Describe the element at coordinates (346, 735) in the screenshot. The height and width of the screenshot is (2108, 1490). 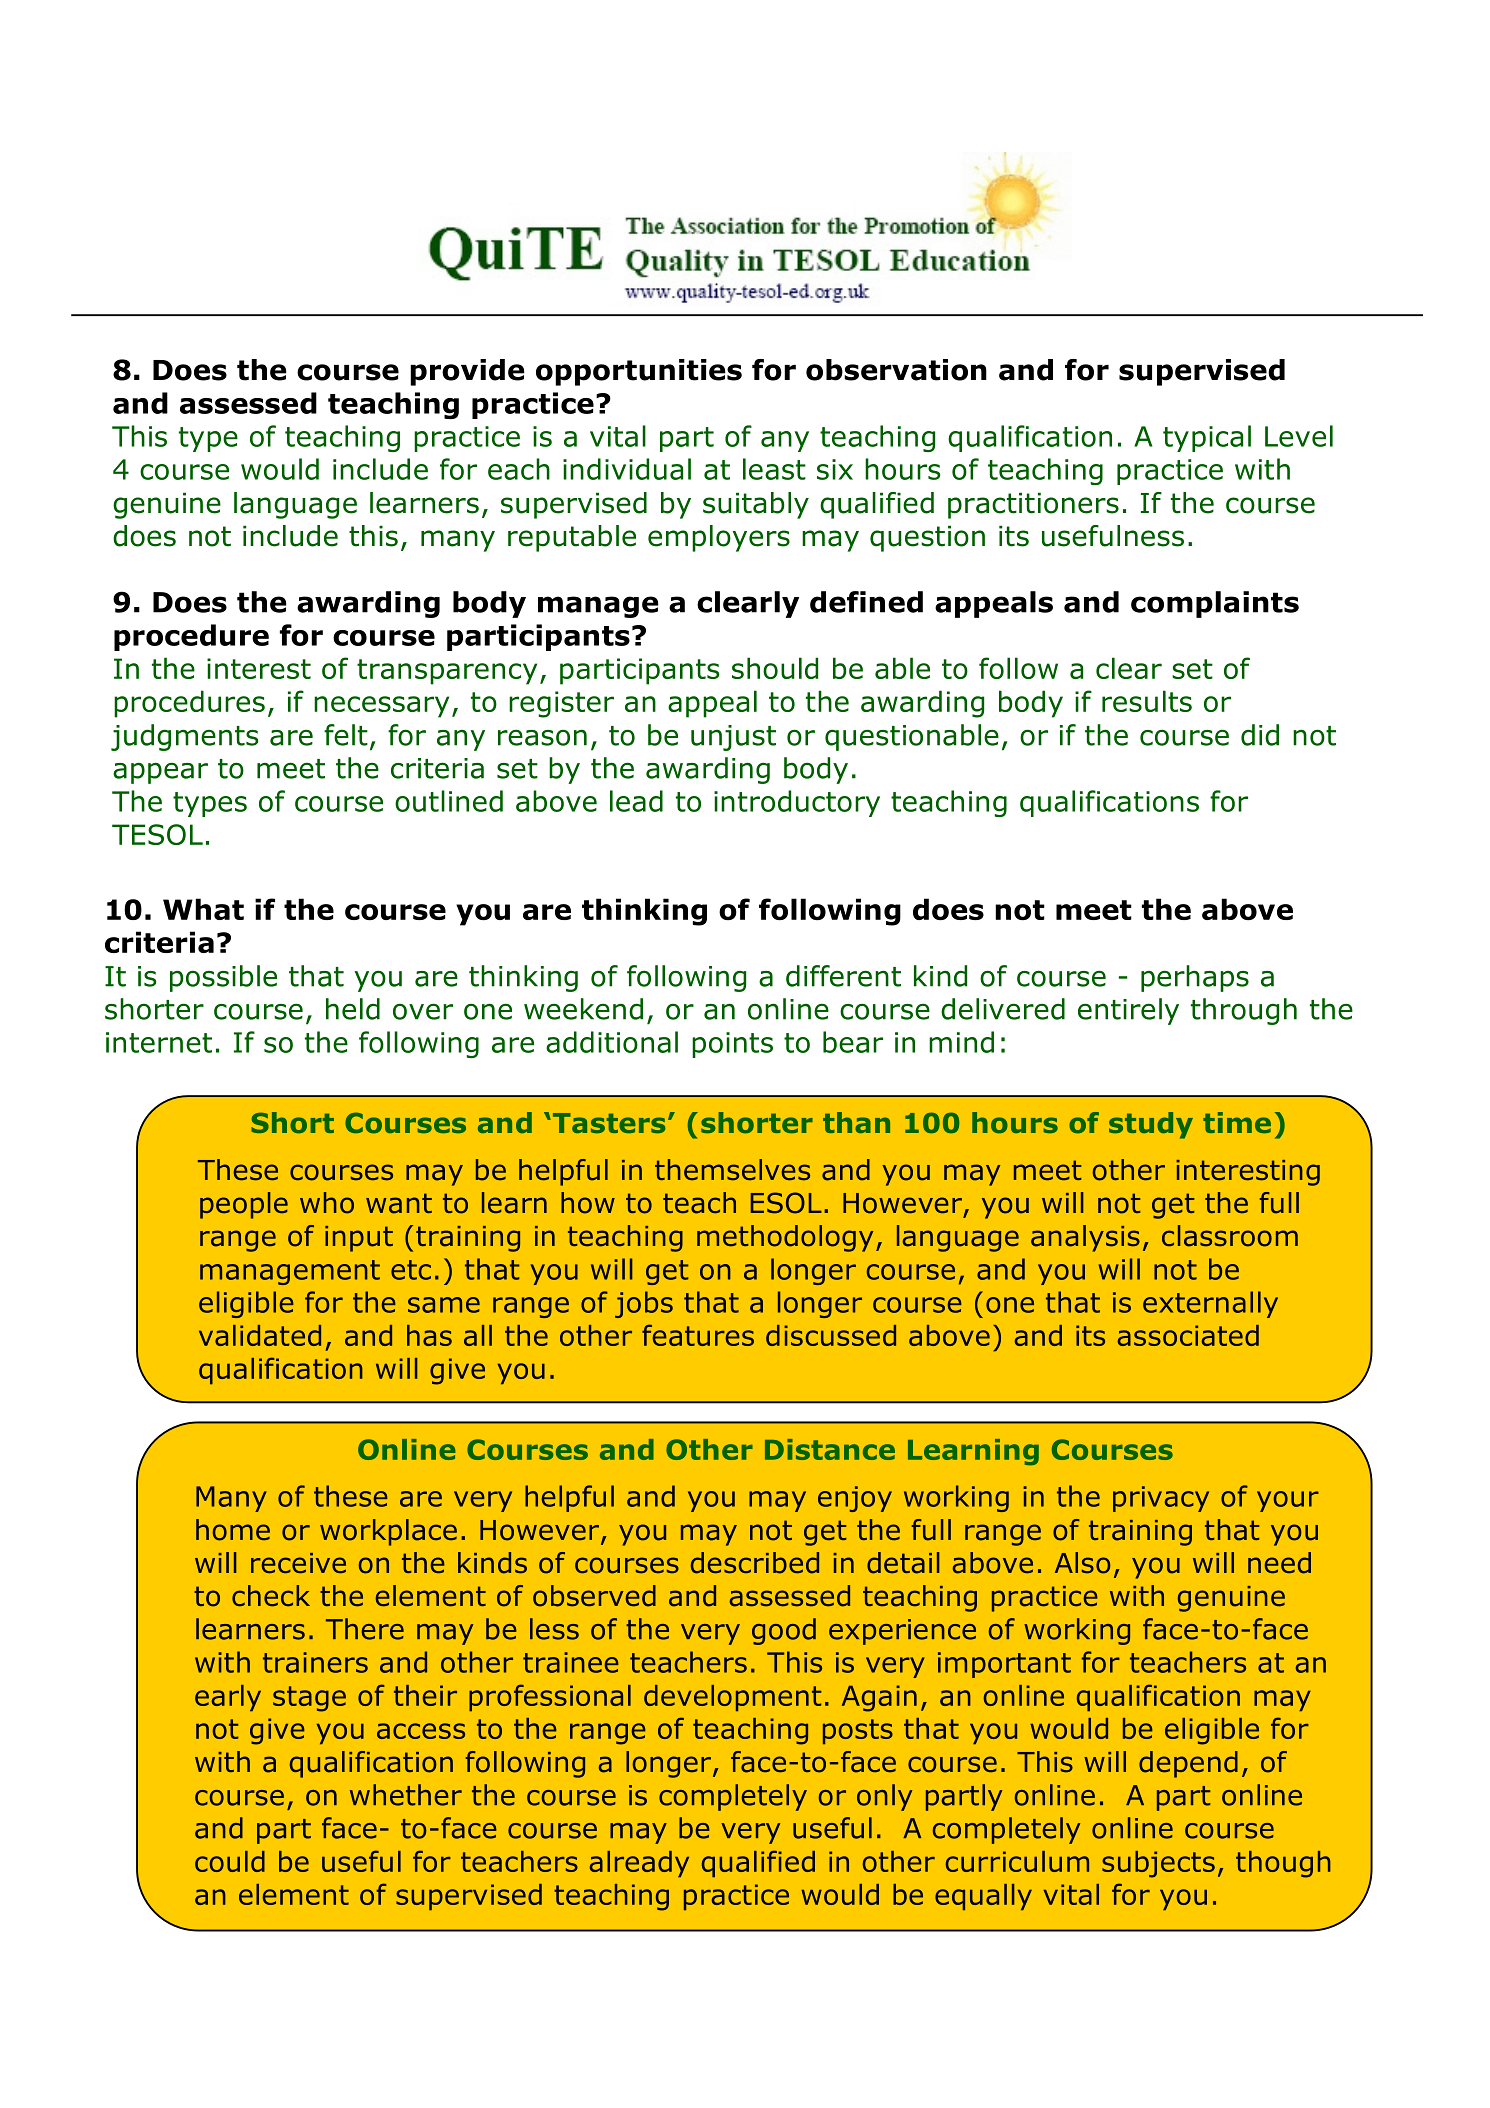
I see `felt` at that location.
